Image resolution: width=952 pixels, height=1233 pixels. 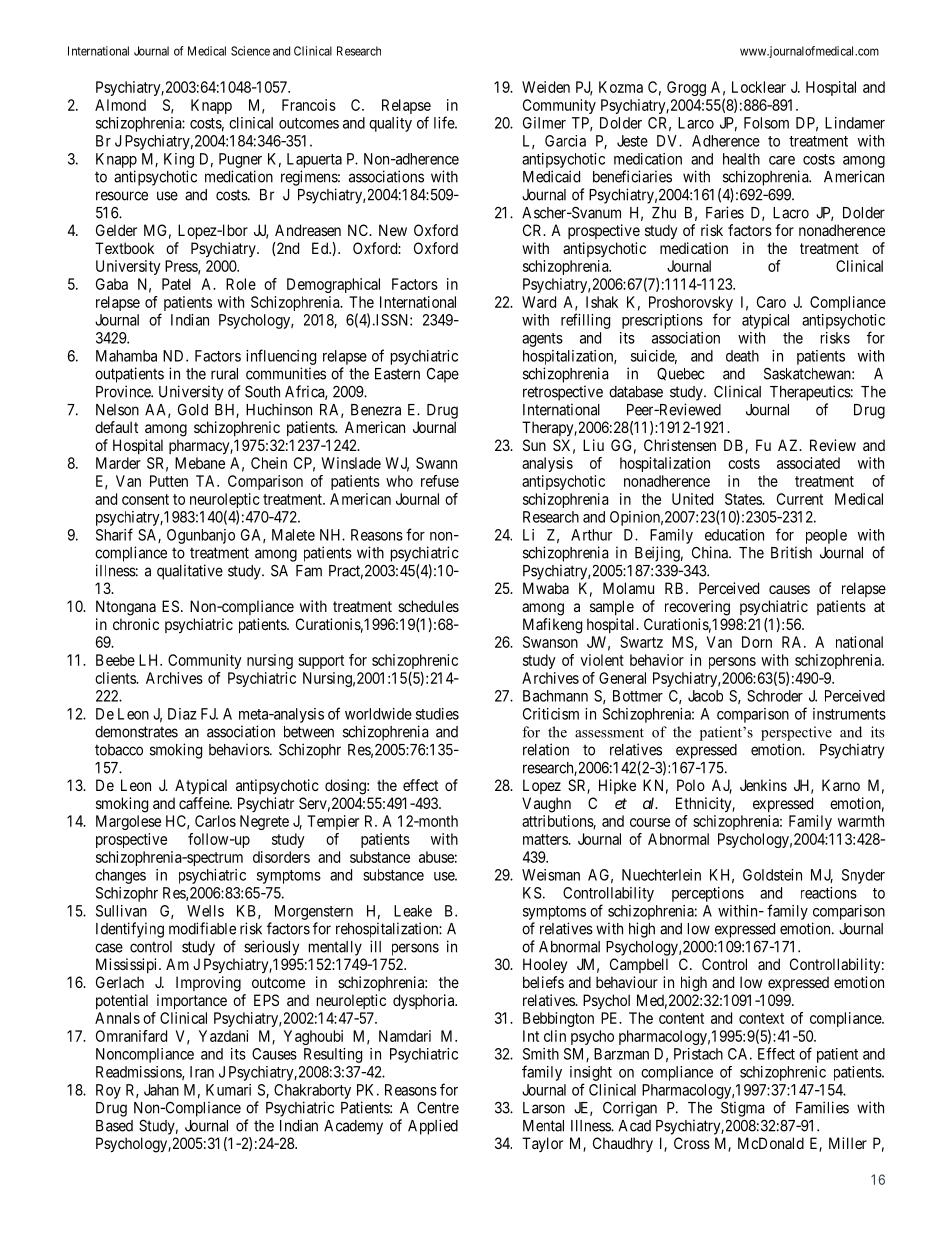 I want to click on Folsom, so click(x=766, y=123).
